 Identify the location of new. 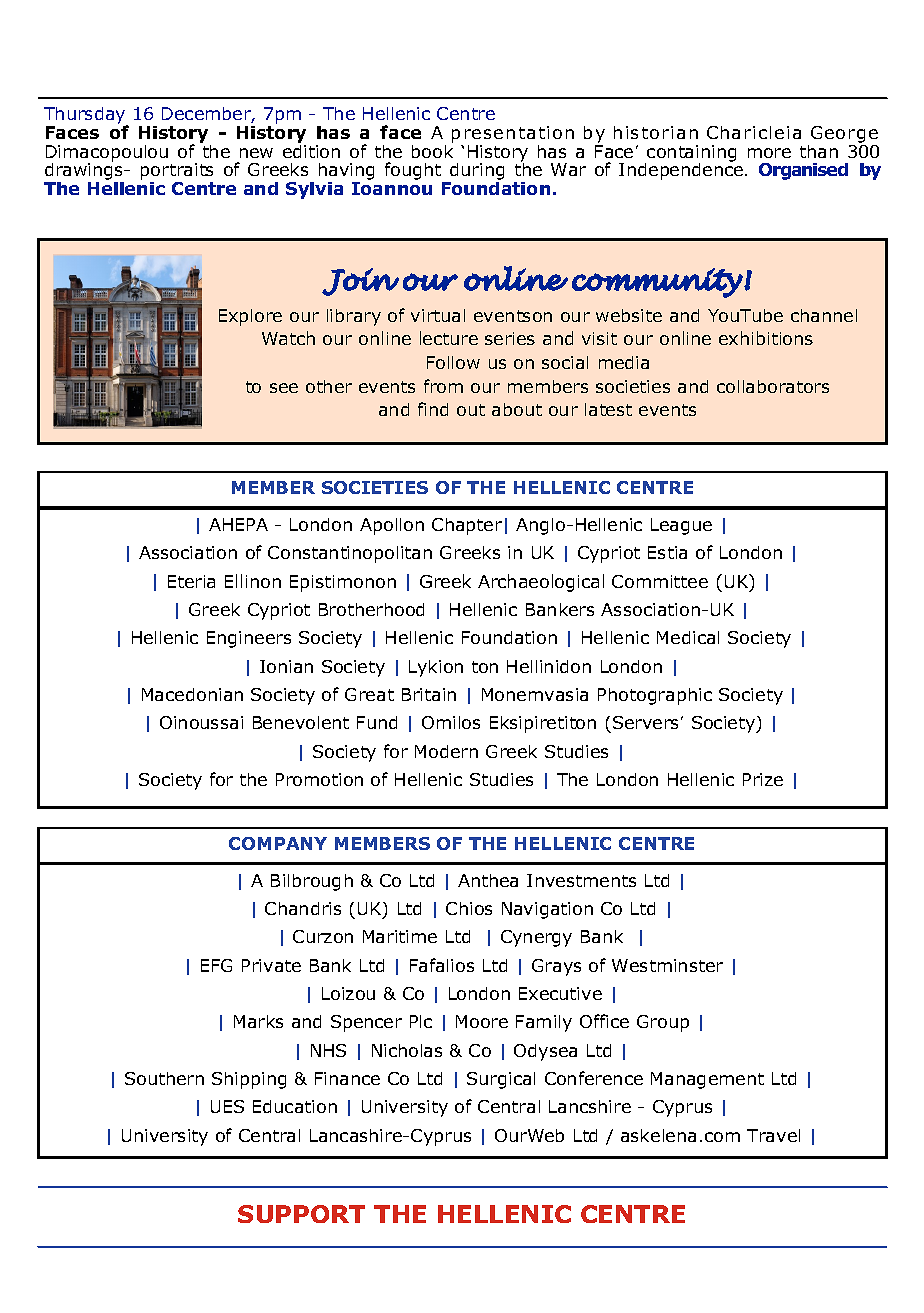
(256, 153).
